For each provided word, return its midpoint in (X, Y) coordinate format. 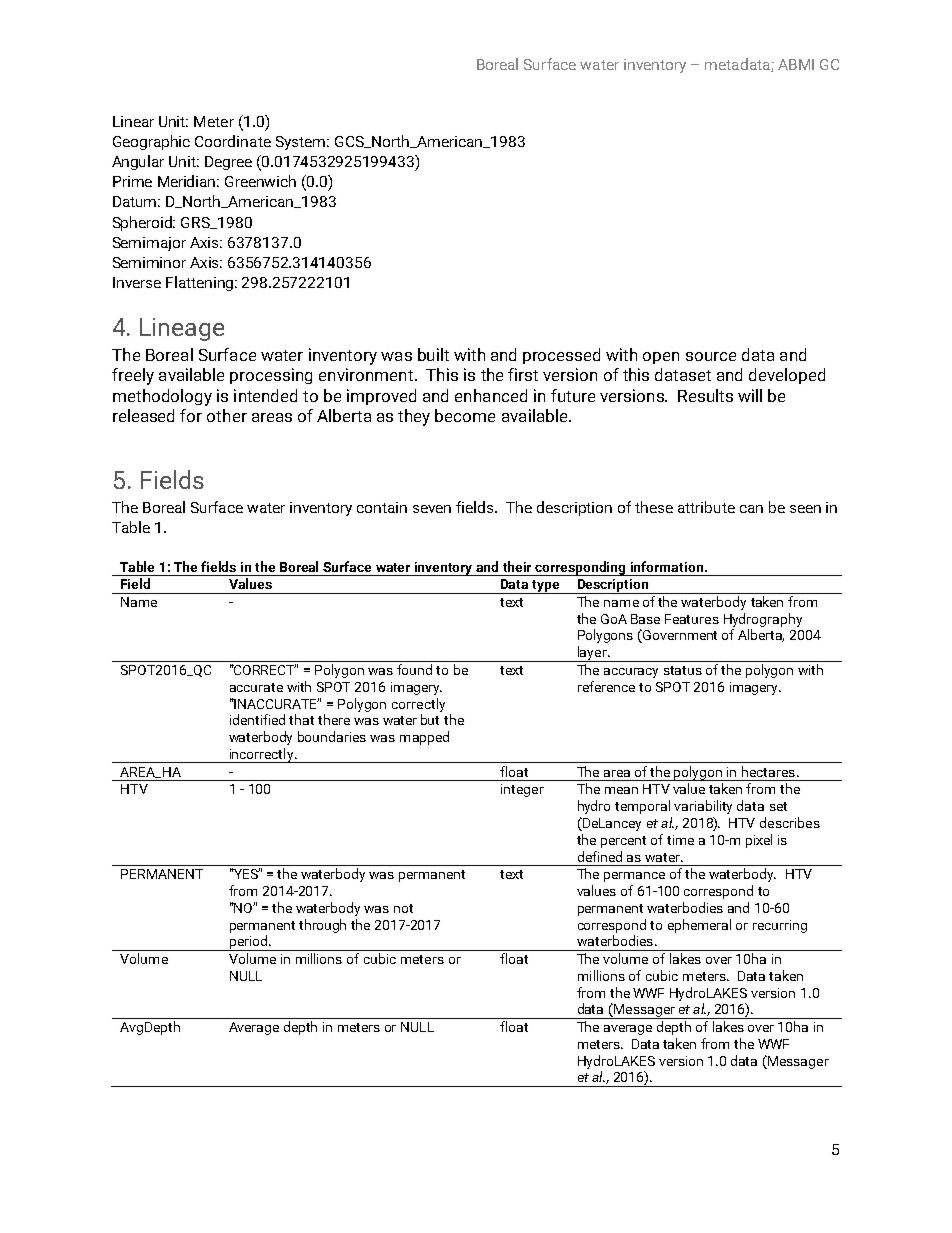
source (711, 356)
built (433, 354)
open (661, 358)
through (322, 926)
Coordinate (233, 141)
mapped (424, 738)
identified (257, 719)
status (683, 670)
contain (382, 507)
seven (432, 509)
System (302, 143)
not (403, 908)
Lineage (182, 329)
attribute (706, 507)
